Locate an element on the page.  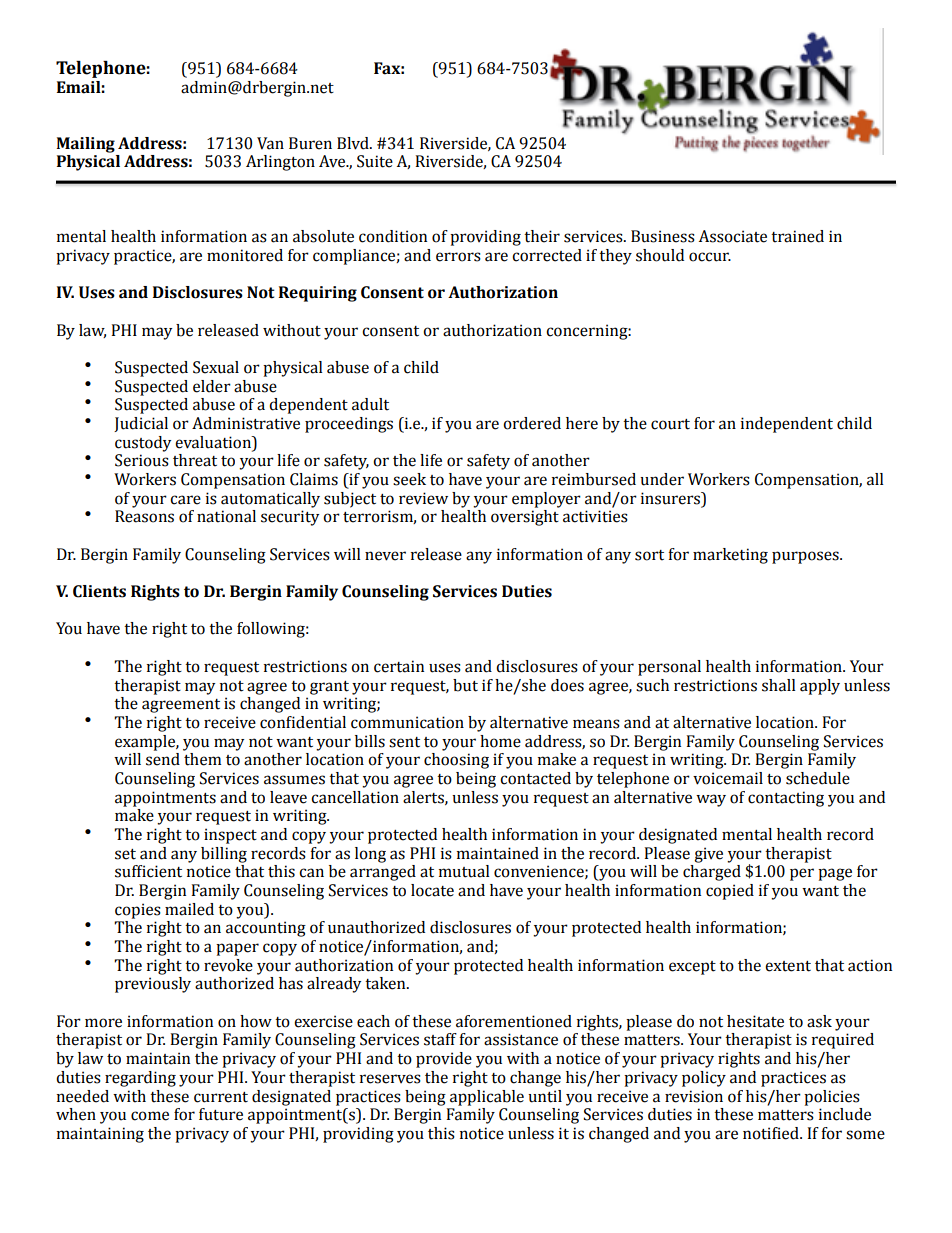
policies is located at coordinates (832, 1098).
